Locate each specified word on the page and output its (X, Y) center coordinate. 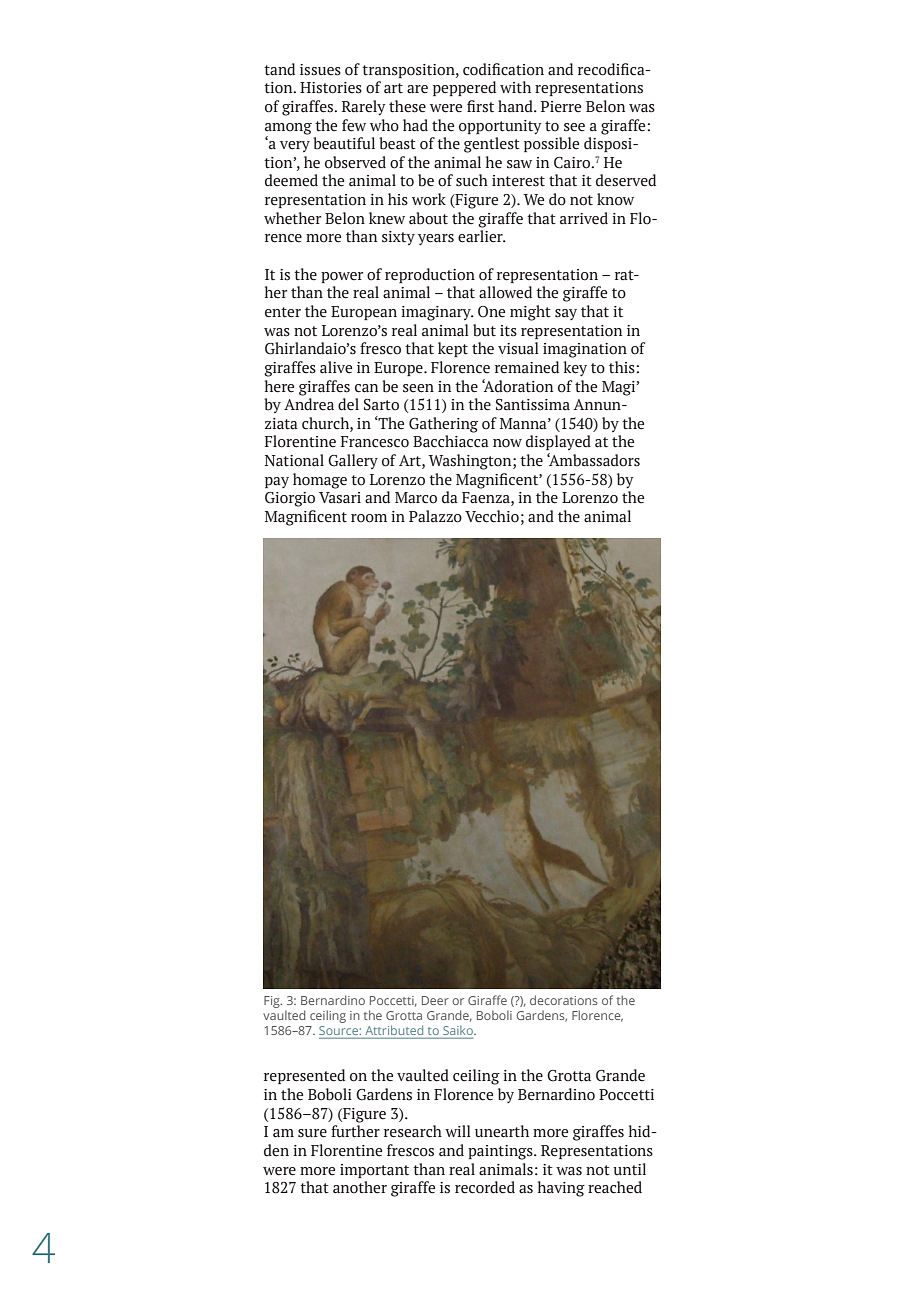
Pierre (561, 107)
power (342, 277)
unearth (502, 1131)
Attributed (394, 1030)
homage (320, 481)
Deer (435, 1000)
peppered (464, 88)
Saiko (459, 1030)
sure (312, 1133)
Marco (416, 498)
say (566, 314)
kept (453, 349)
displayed (558, 442)
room (369, 518)
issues (320, 70)
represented (304, 1076)
